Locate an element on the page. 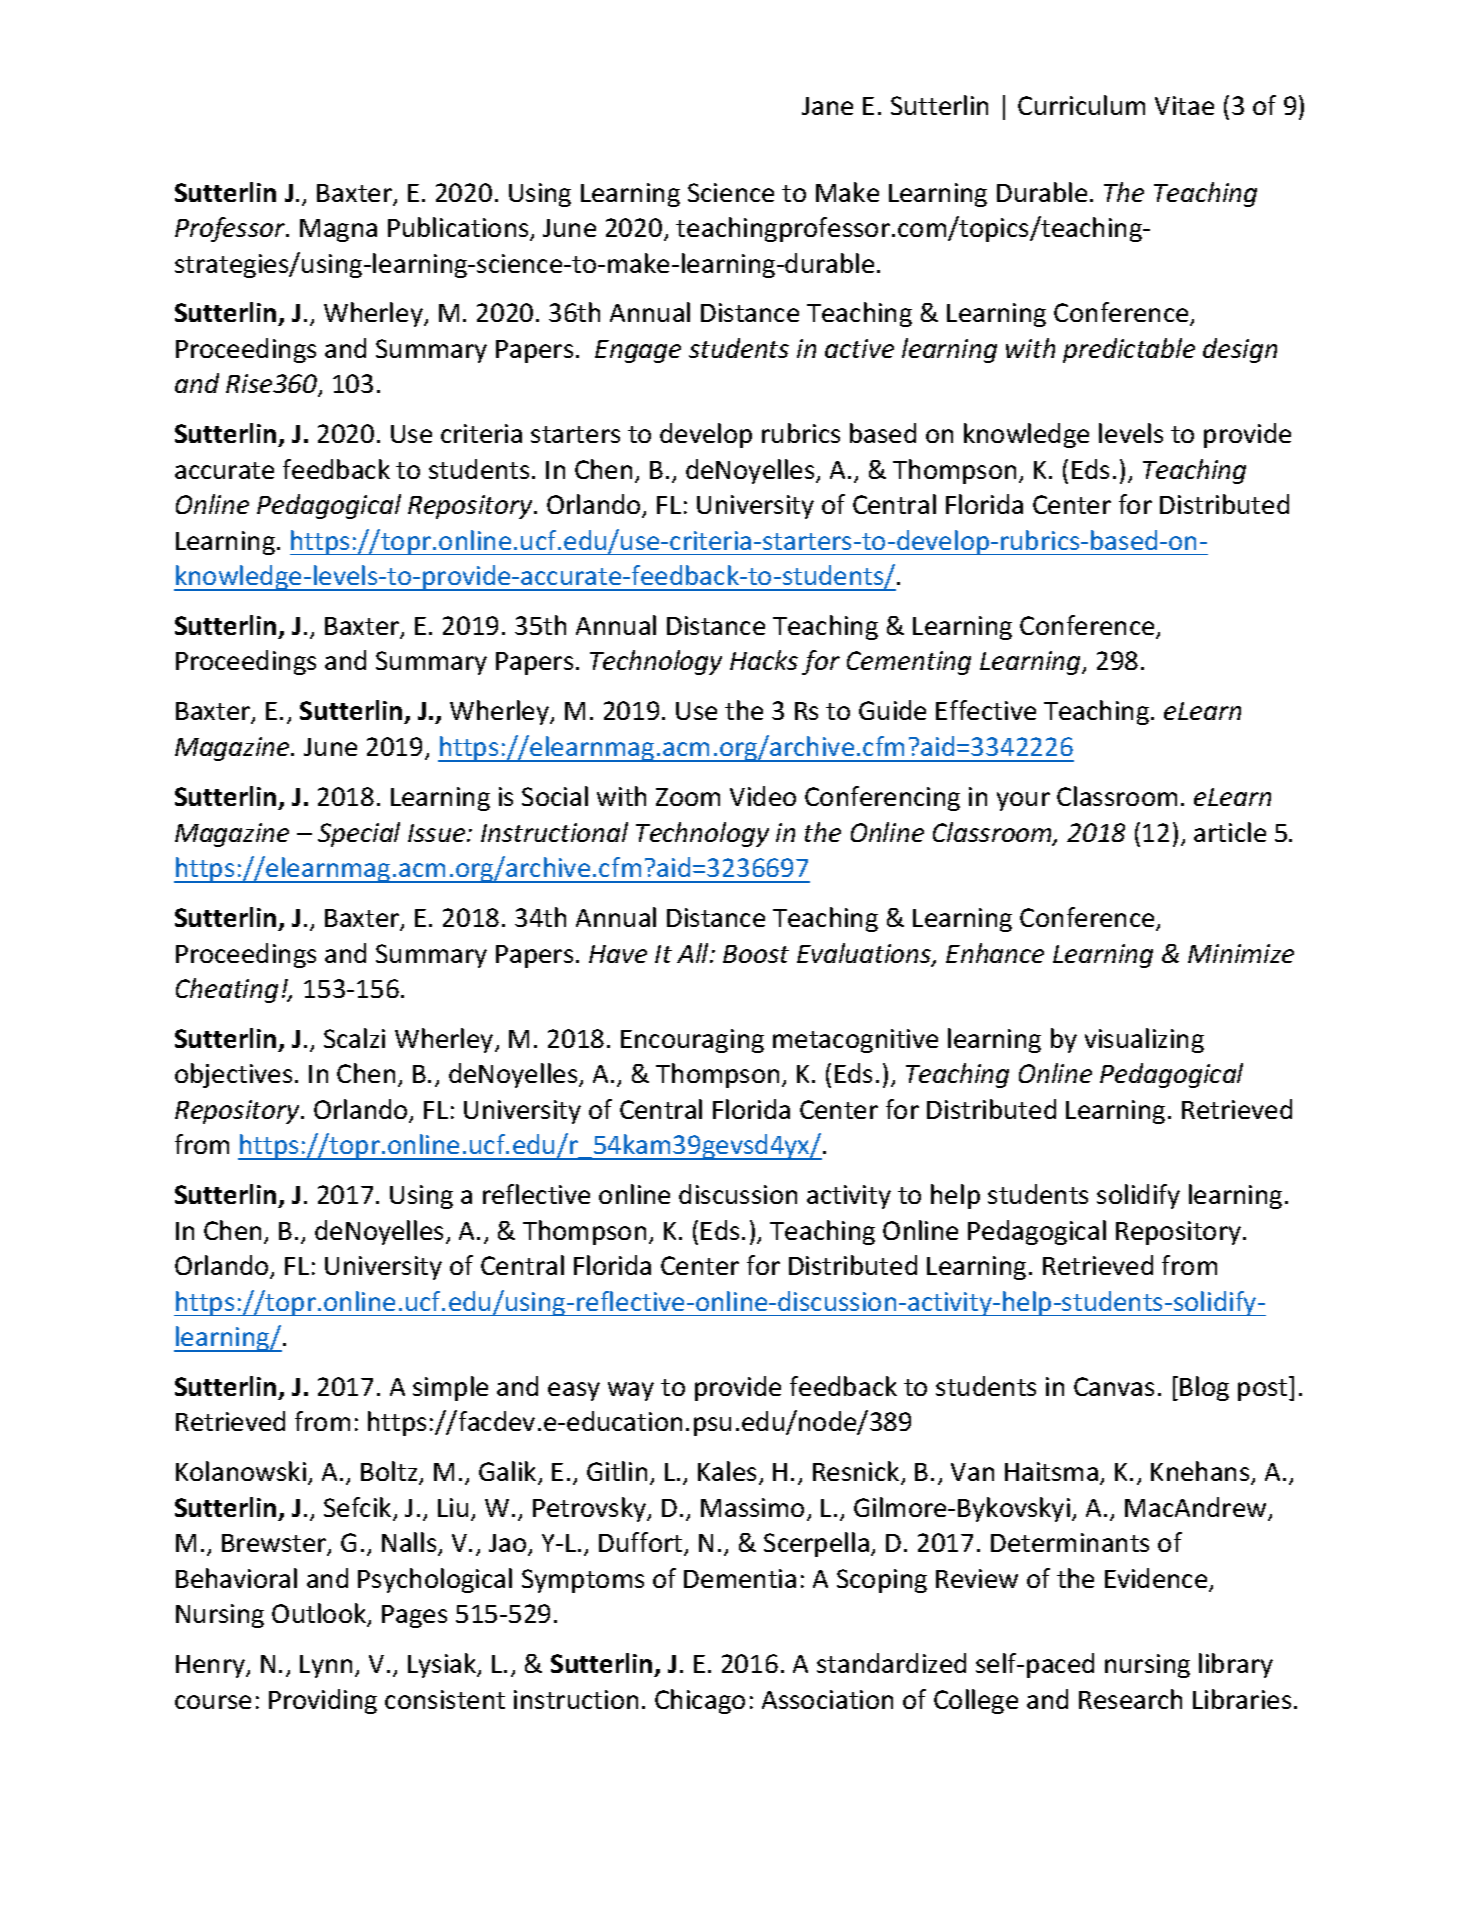 The image size is (1481, 1917). Minimize is located at coordinates (1241, 953).
